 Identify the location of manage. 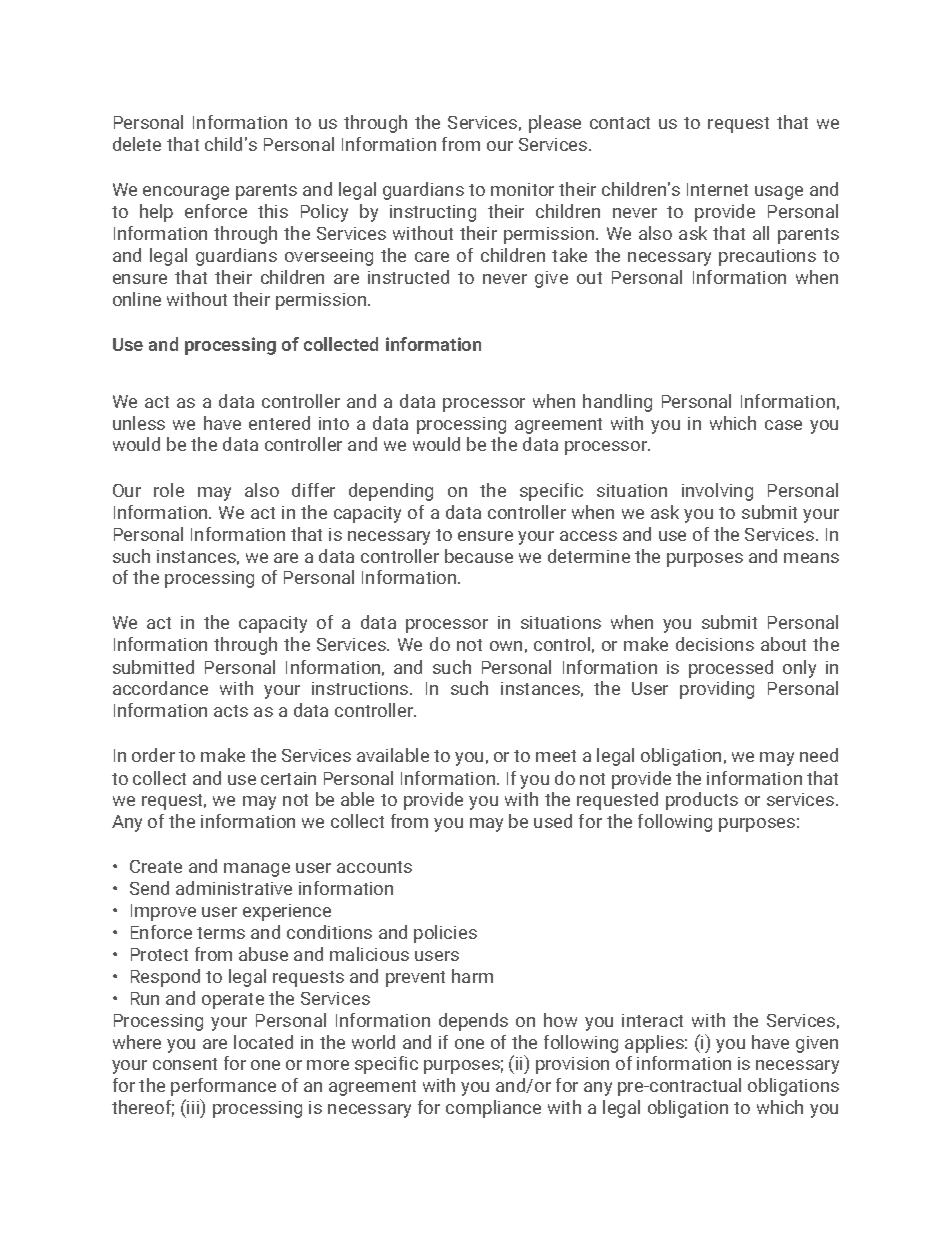
(257, 870).
